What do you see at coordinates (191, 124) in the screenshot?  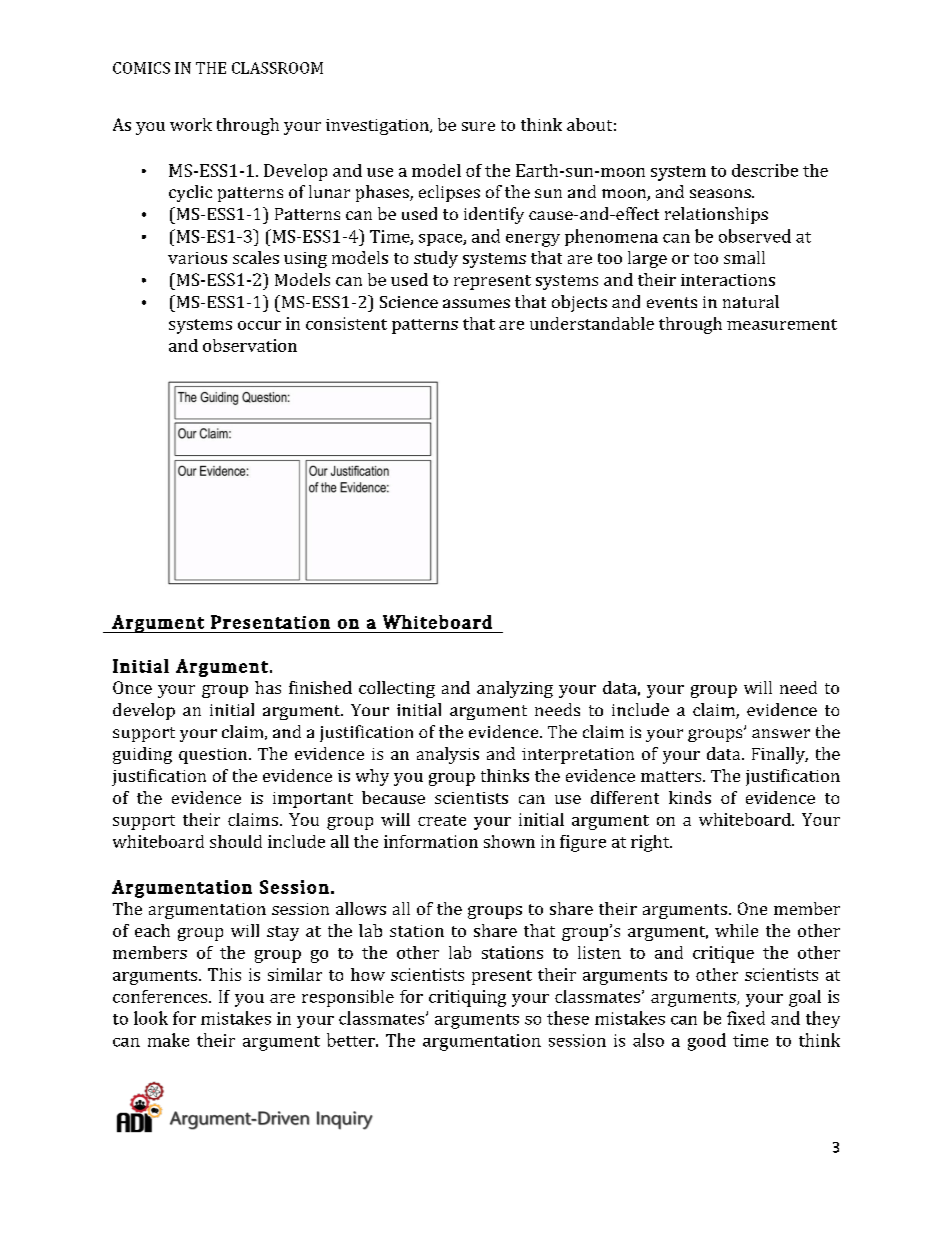 I see `work` at bounding box center [191, 124].
